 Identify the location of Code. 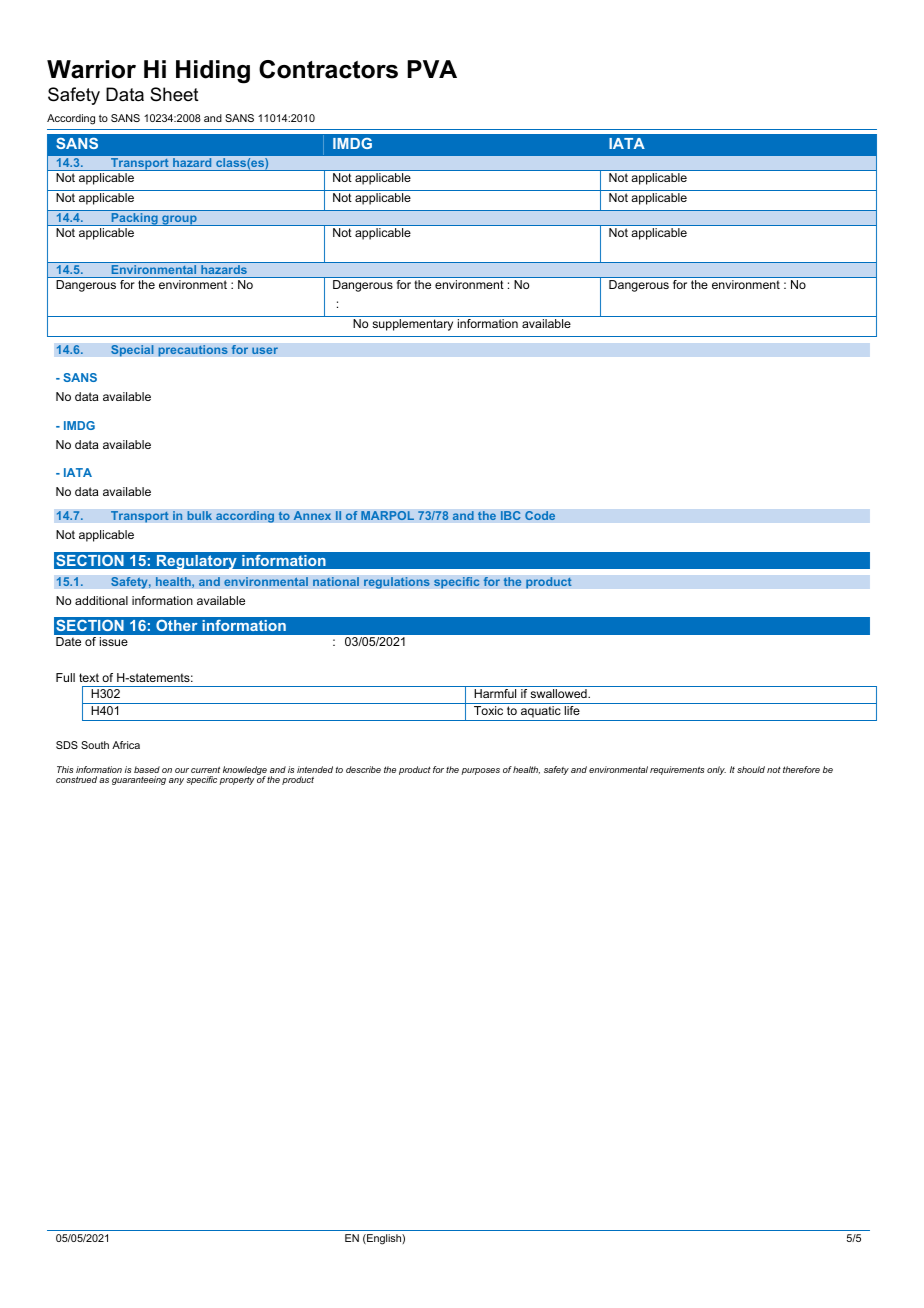
(540, 516).
